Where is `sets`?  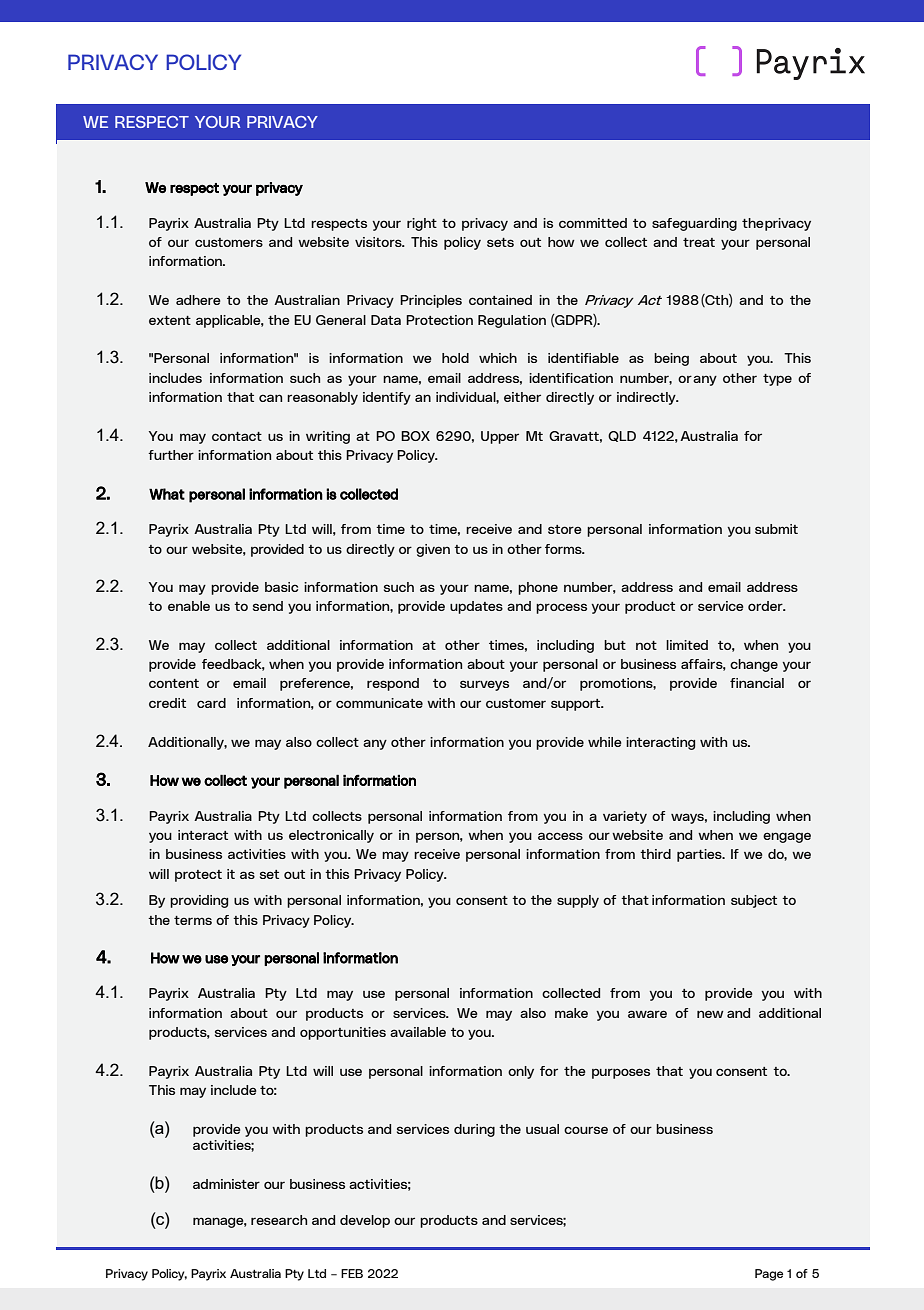 sets is located at coordinates (500, 242).
